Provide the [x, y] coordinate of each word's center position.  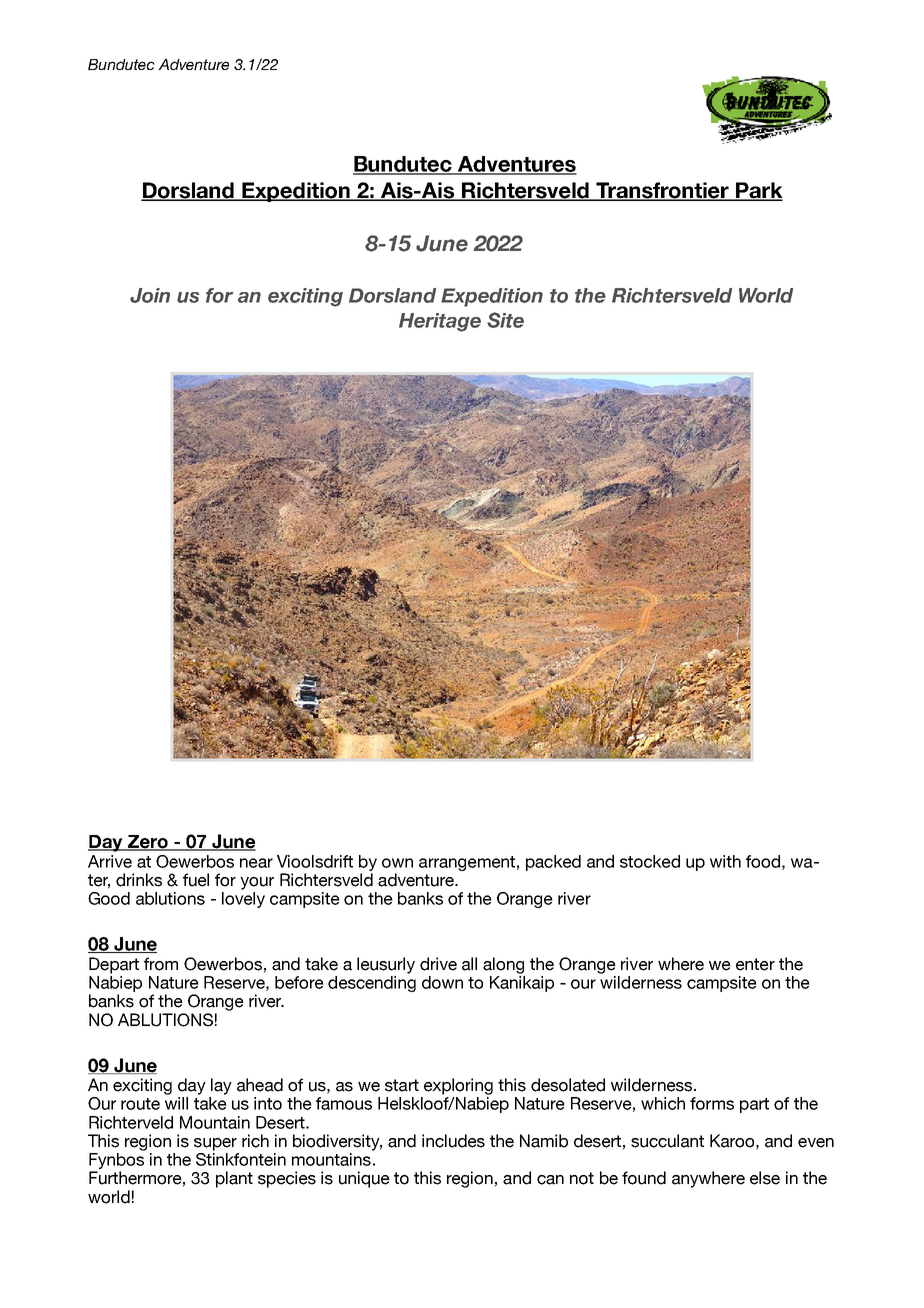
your [257, 883]
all [469, 964]
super [215, 1144]
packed [553, 863]
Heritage [440, 322]
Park [758, 191]
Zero [147, 843]
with [725, 861]
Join [150, 295]
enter [755, 964]
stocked [650, 861]
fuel [196, 880]
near [256, 863]
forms [712, 1103]
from [161, 964]
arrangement [467, 863]
